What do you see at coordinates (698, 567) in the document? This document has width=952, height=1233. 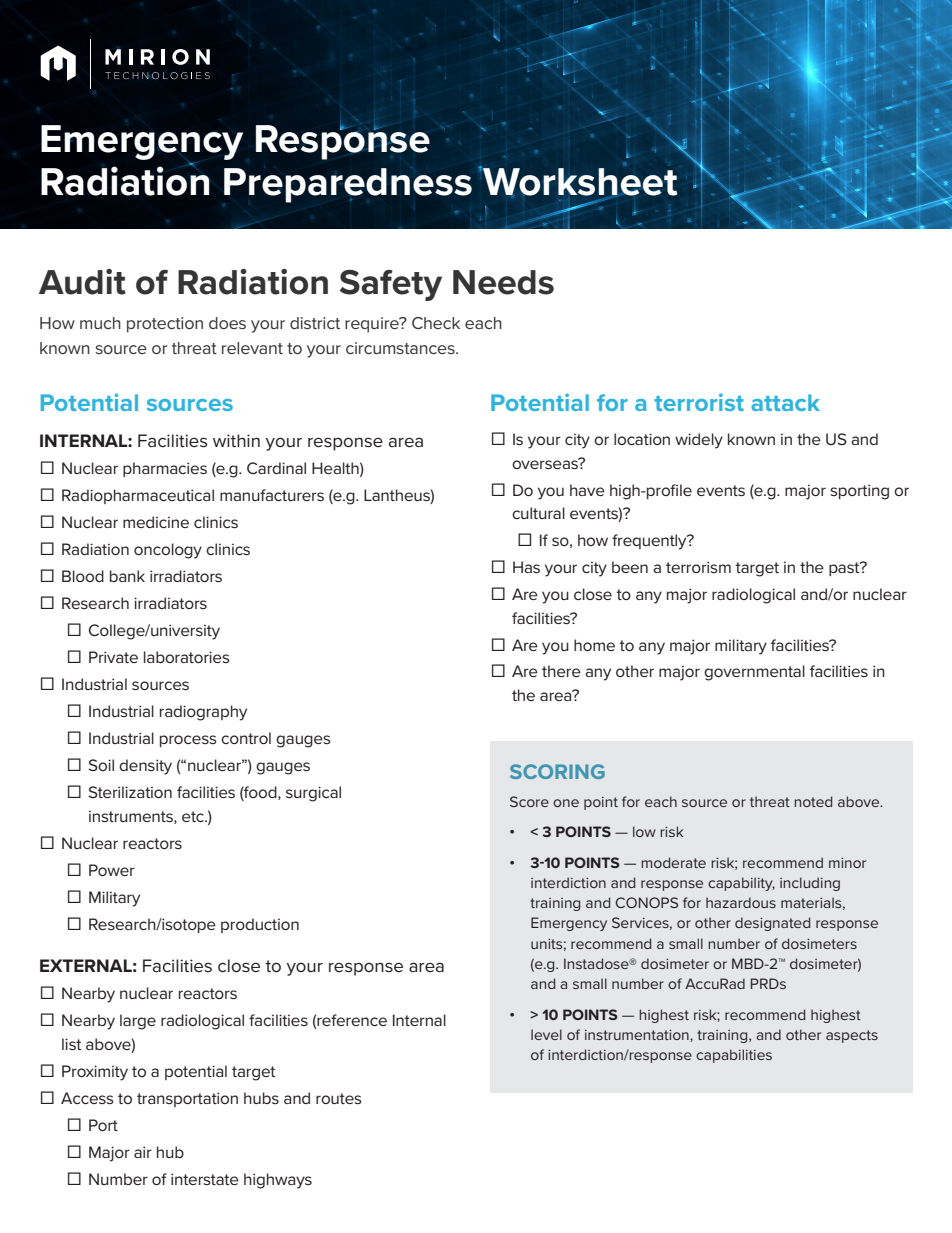 I see `terrorism` at bounding box center [698, 567].
